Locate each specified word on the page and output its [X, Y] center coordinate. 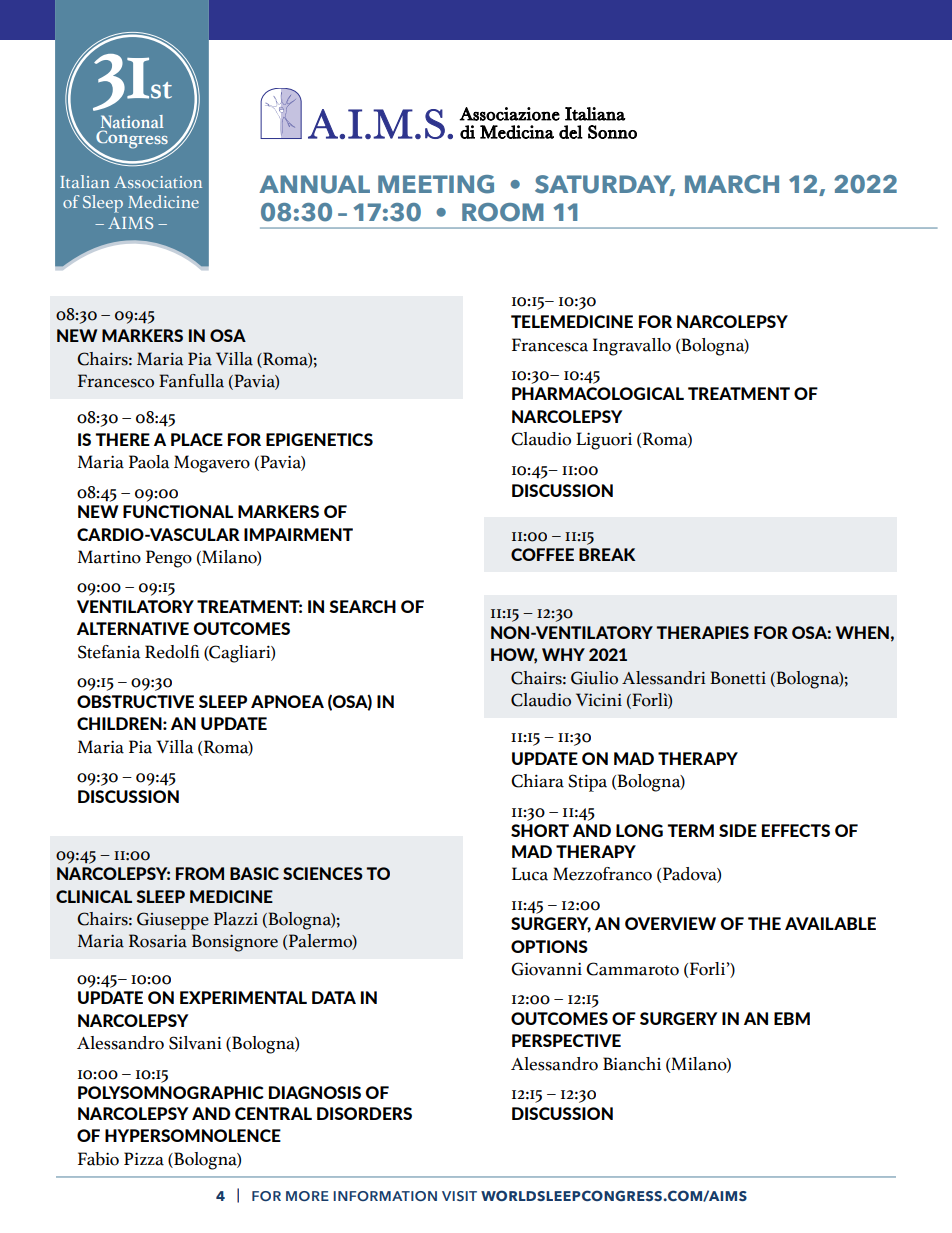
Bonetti [738, 678]
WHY [563, 654]
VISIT [459, 1196]
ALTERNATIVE [133, 628]
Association [158, 182]
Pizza [144, 1159]
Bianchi [632, 1064]
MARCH [732, 184]
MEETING [436, 184]
